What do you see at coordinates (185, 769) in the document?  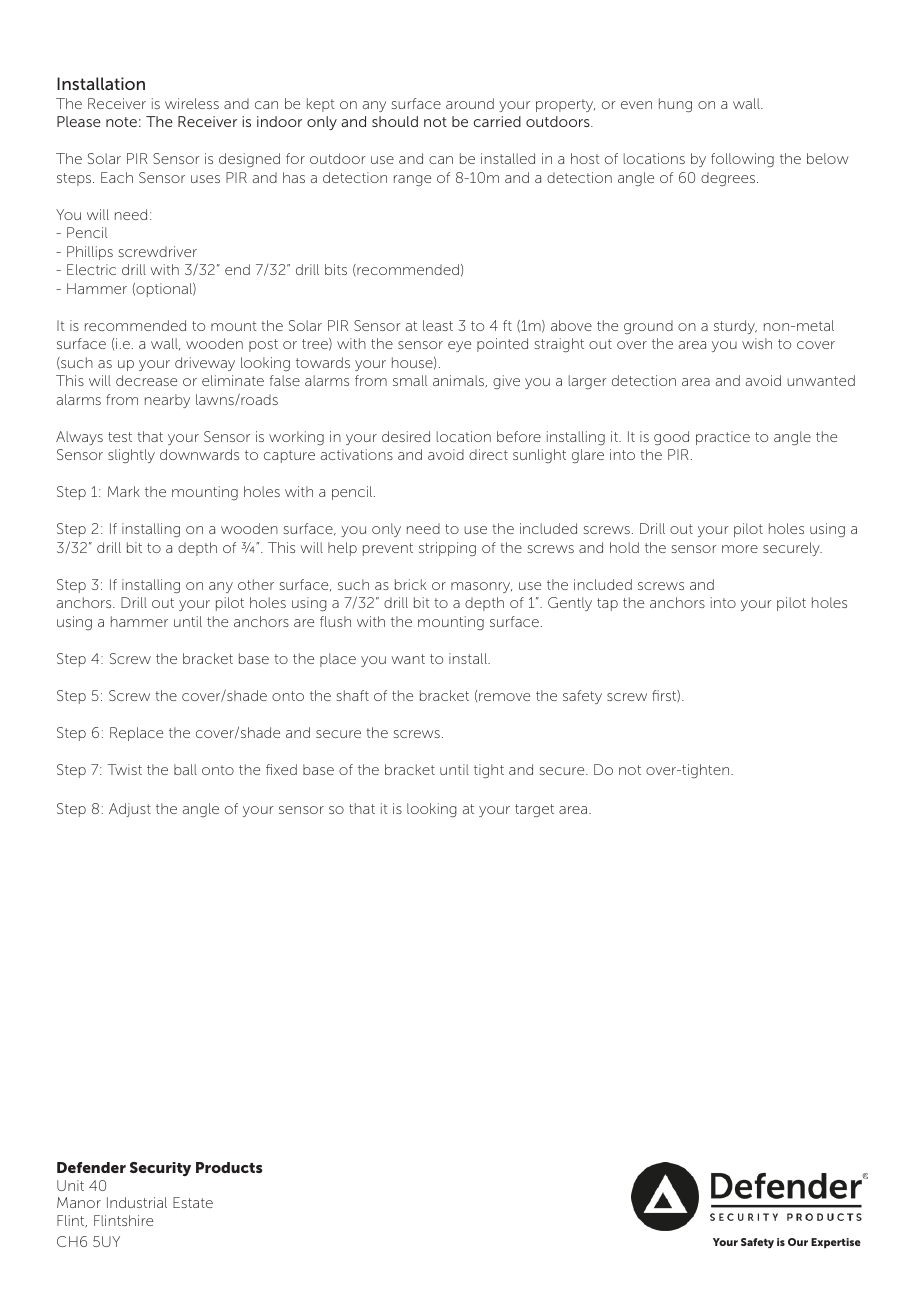 I see `ball` at bounding box center [185, 769].
